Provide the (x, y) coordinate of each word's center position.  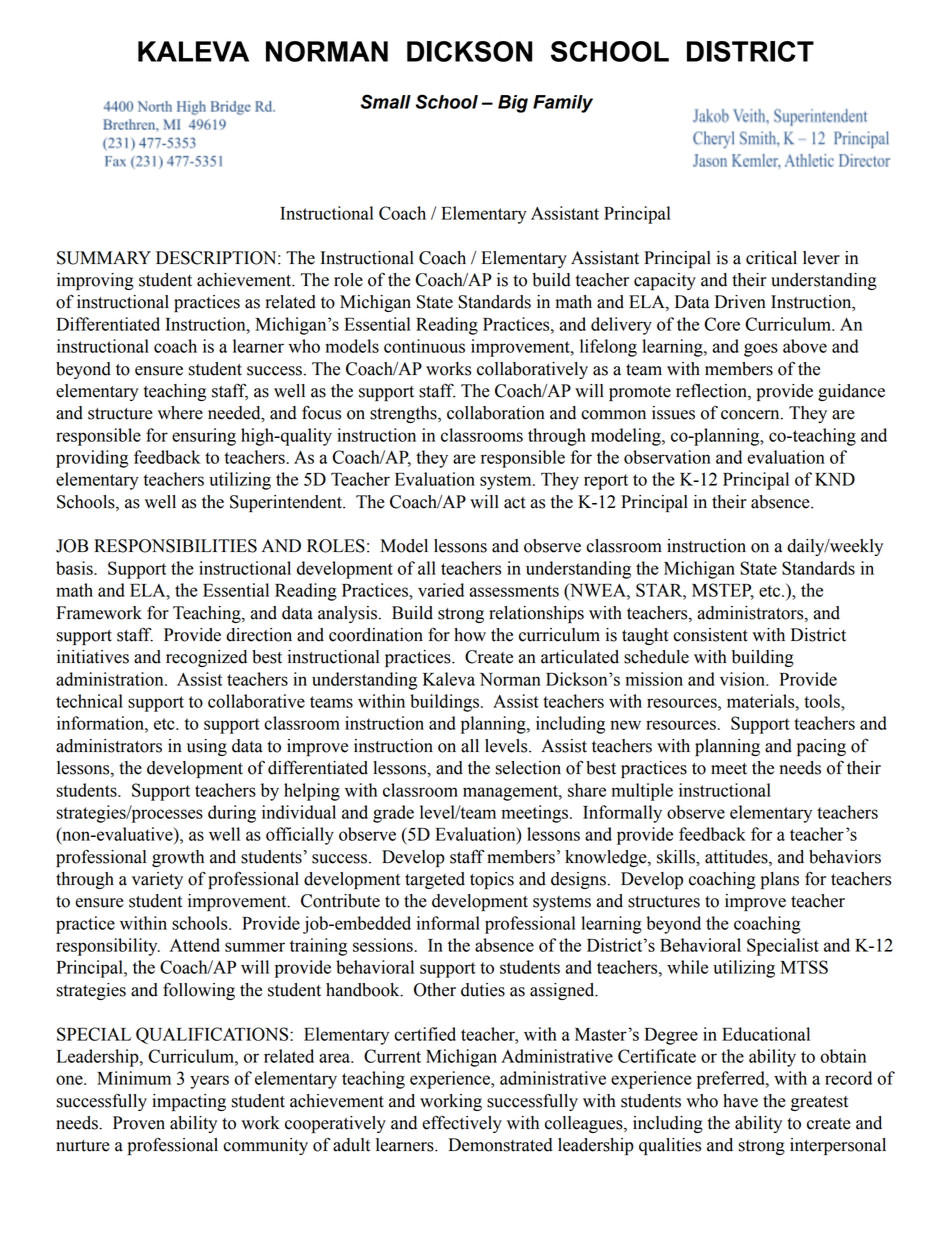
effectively (462, 1124)
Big (513, 104)
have (740, 1101)
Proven (139, 1123)
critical (771, 258)
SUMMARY (104, 258)
